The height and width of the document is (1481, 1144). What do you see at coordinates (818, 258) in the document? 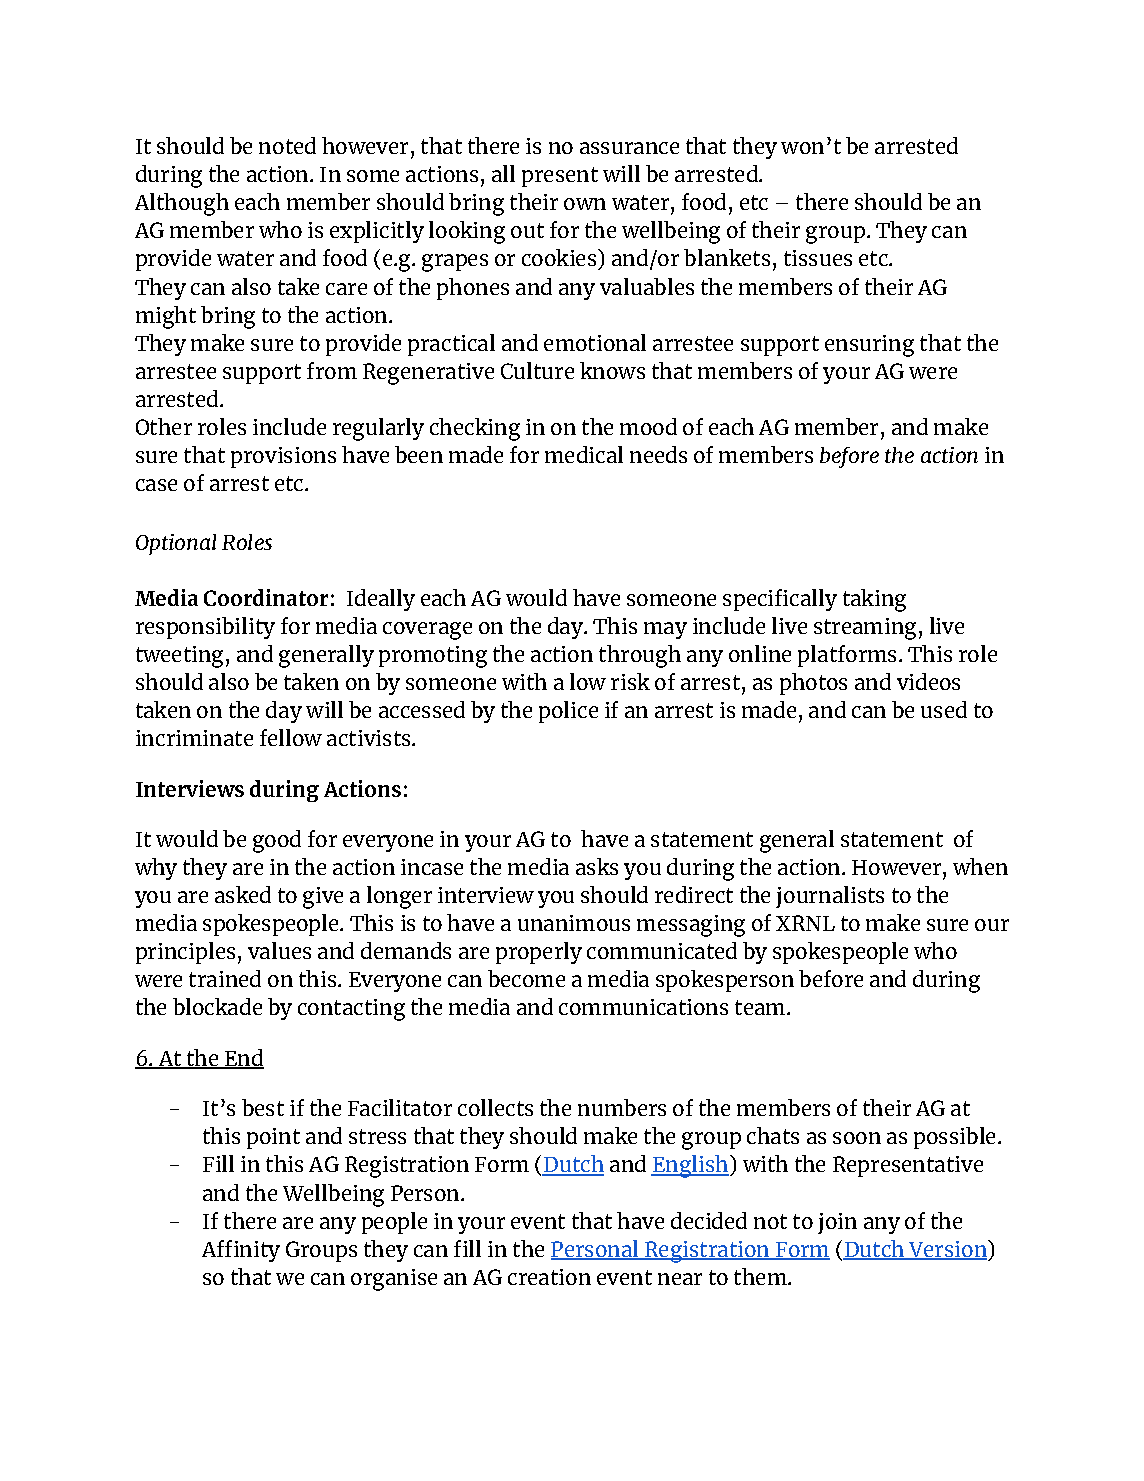
I see `tissues` at bounding box center [818, 258].
